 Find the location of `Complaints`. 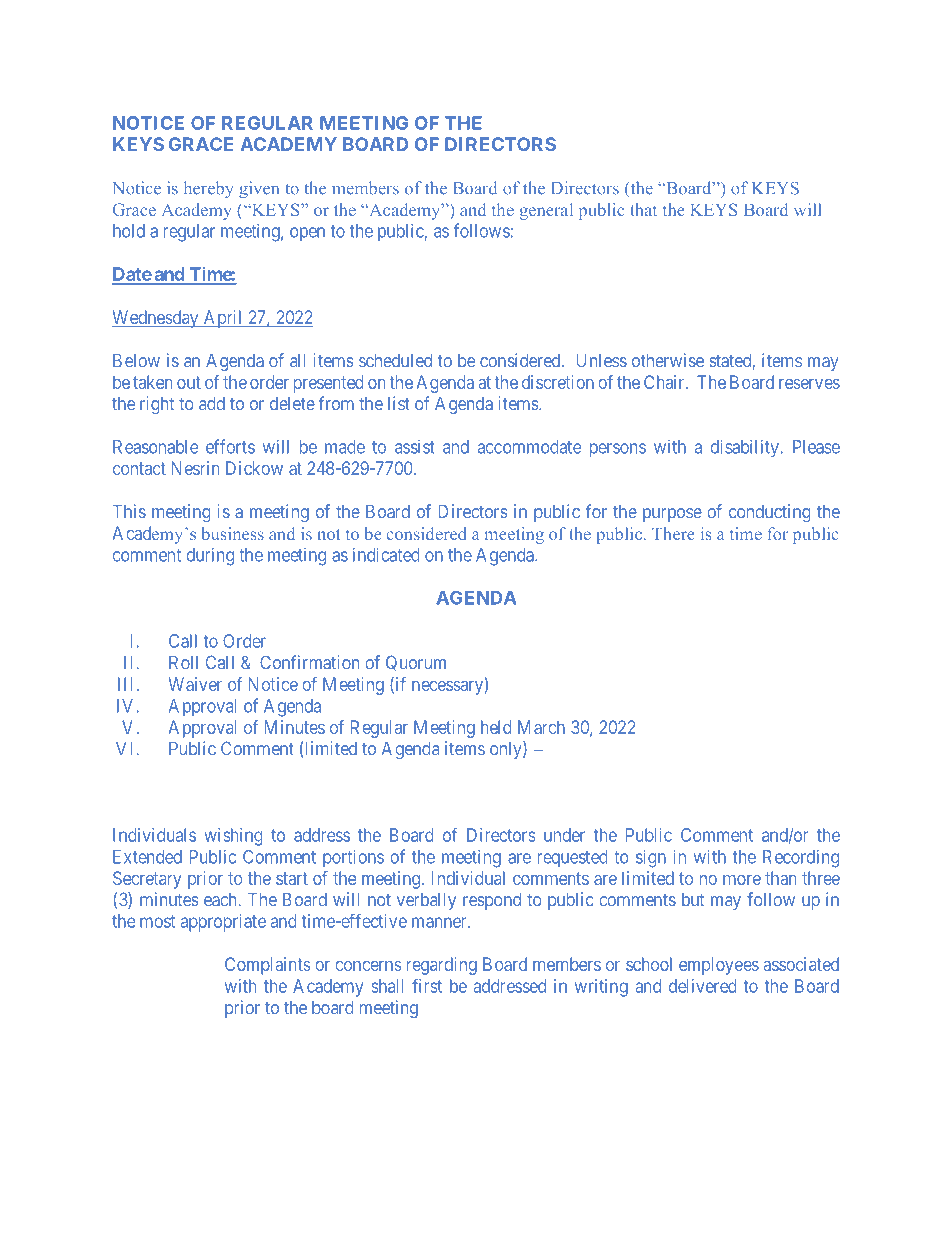

Complaints is located at coordinates (267, 966).
